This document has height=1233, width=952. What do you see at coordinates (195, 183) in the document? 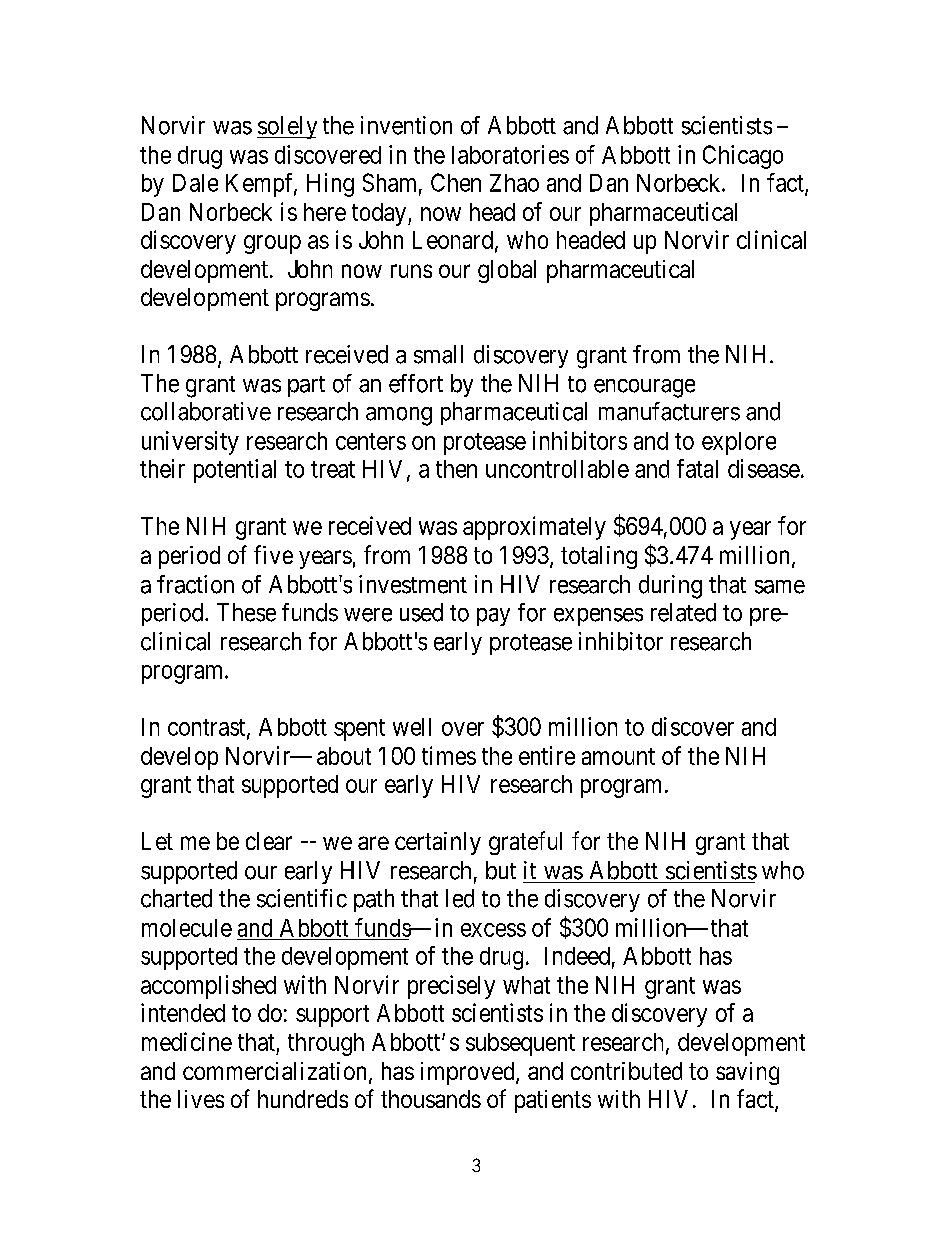
I see `Dale` at bounding box center [195, 183].
